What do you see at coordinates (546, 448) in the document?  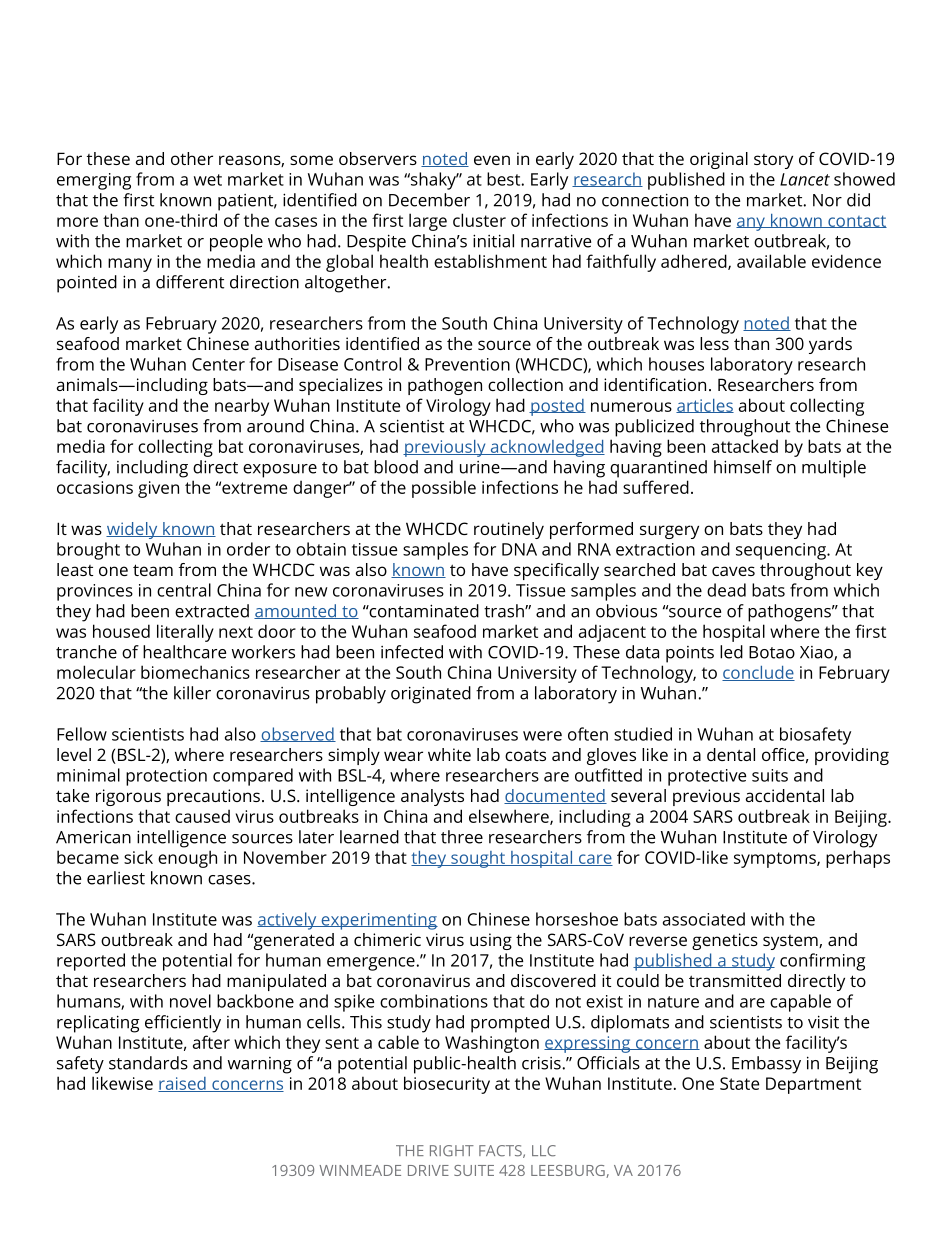 I see `acknowledged` at bounding box center [546, 448].
